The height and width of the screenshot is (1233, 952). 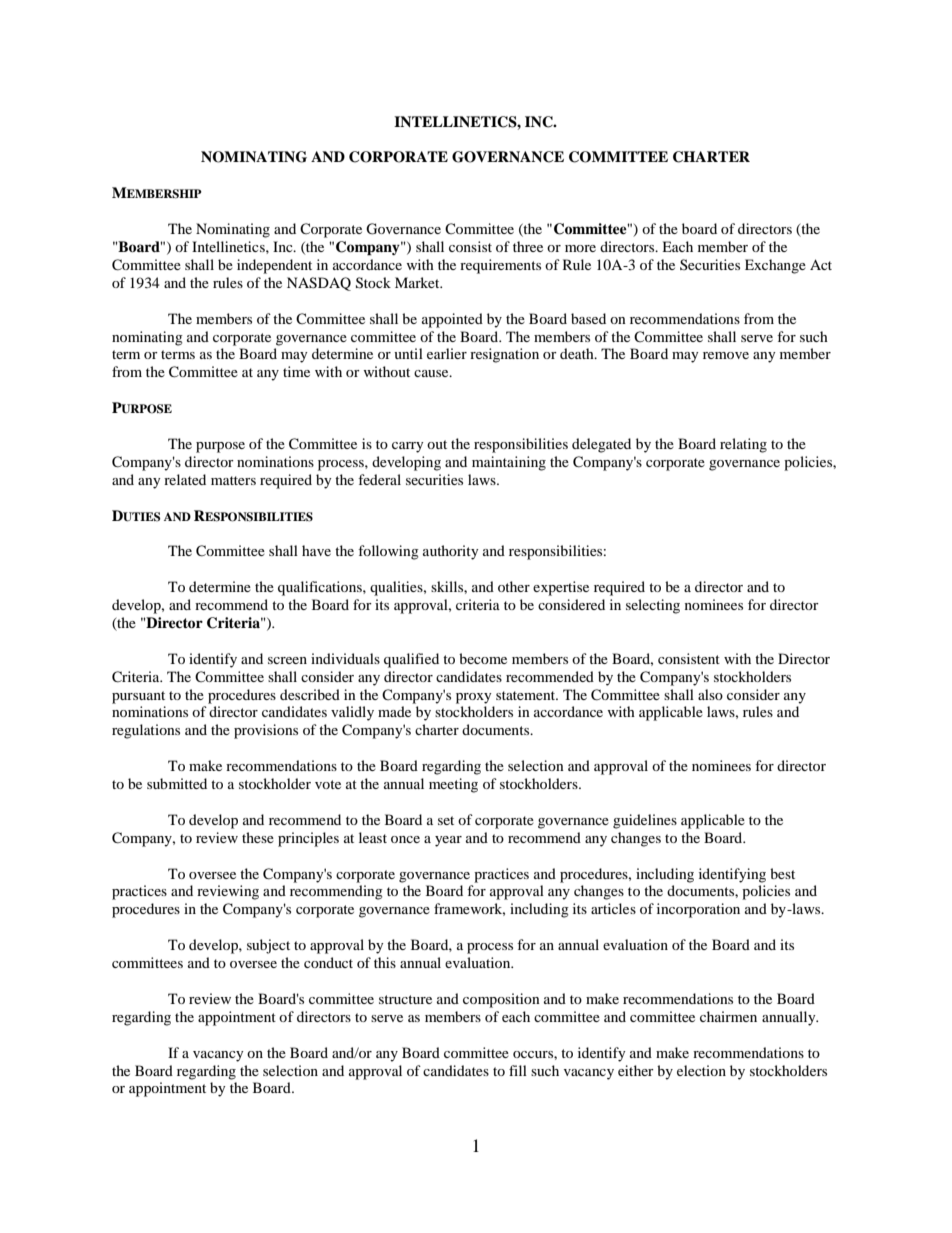 What do you see at coordinates (268, 946) in the screenshot?
I see `subject` at bounding box center [268, 946].
